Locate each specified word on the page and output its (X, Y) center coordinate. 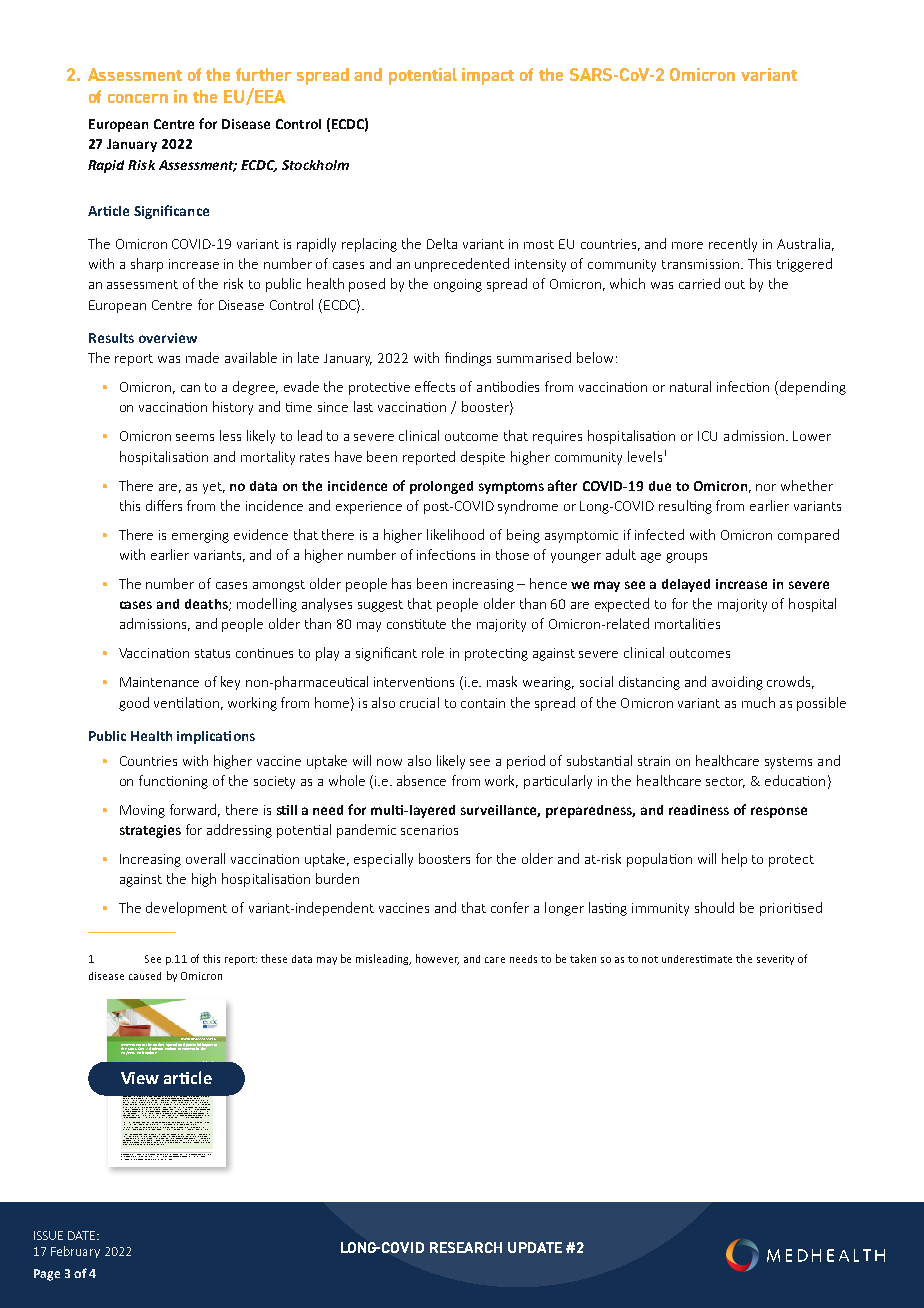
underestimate (697, 959)
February (75, 1252)
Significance (171, 212)
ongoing (458, 285)
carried (699, 283)
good (134, 704)
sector (725, 782)
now (389, 762)
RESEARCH (466, 1247)
